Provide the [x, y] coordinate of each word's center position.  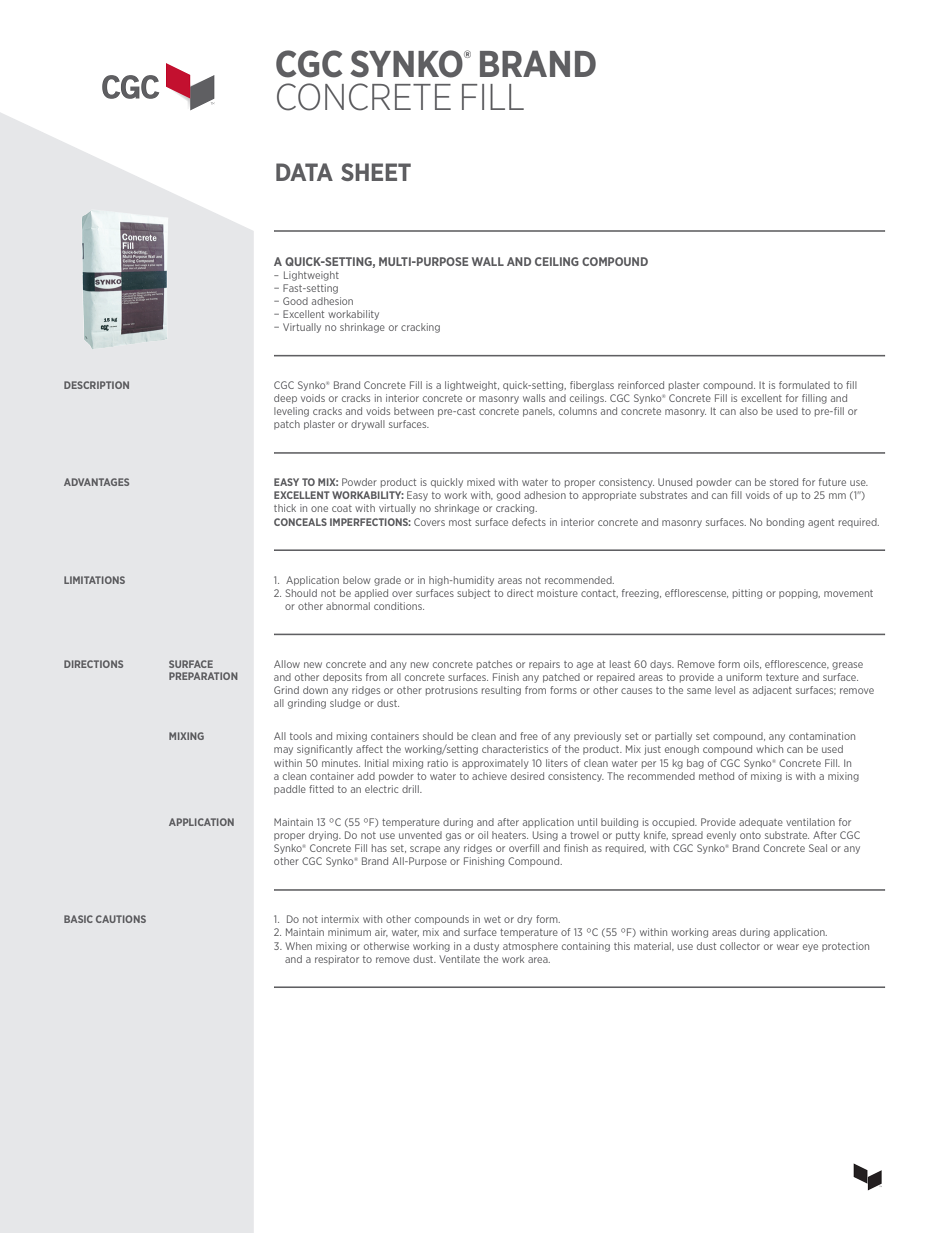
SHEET [376, 172]
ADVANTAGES [96, 482]
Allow [287, 664]
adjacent [772, 691]
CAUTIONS [121, 919]
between [414, 411]
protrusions [452, 691]
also [749, 411]
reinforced [641, 385]
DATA [304, 172]
